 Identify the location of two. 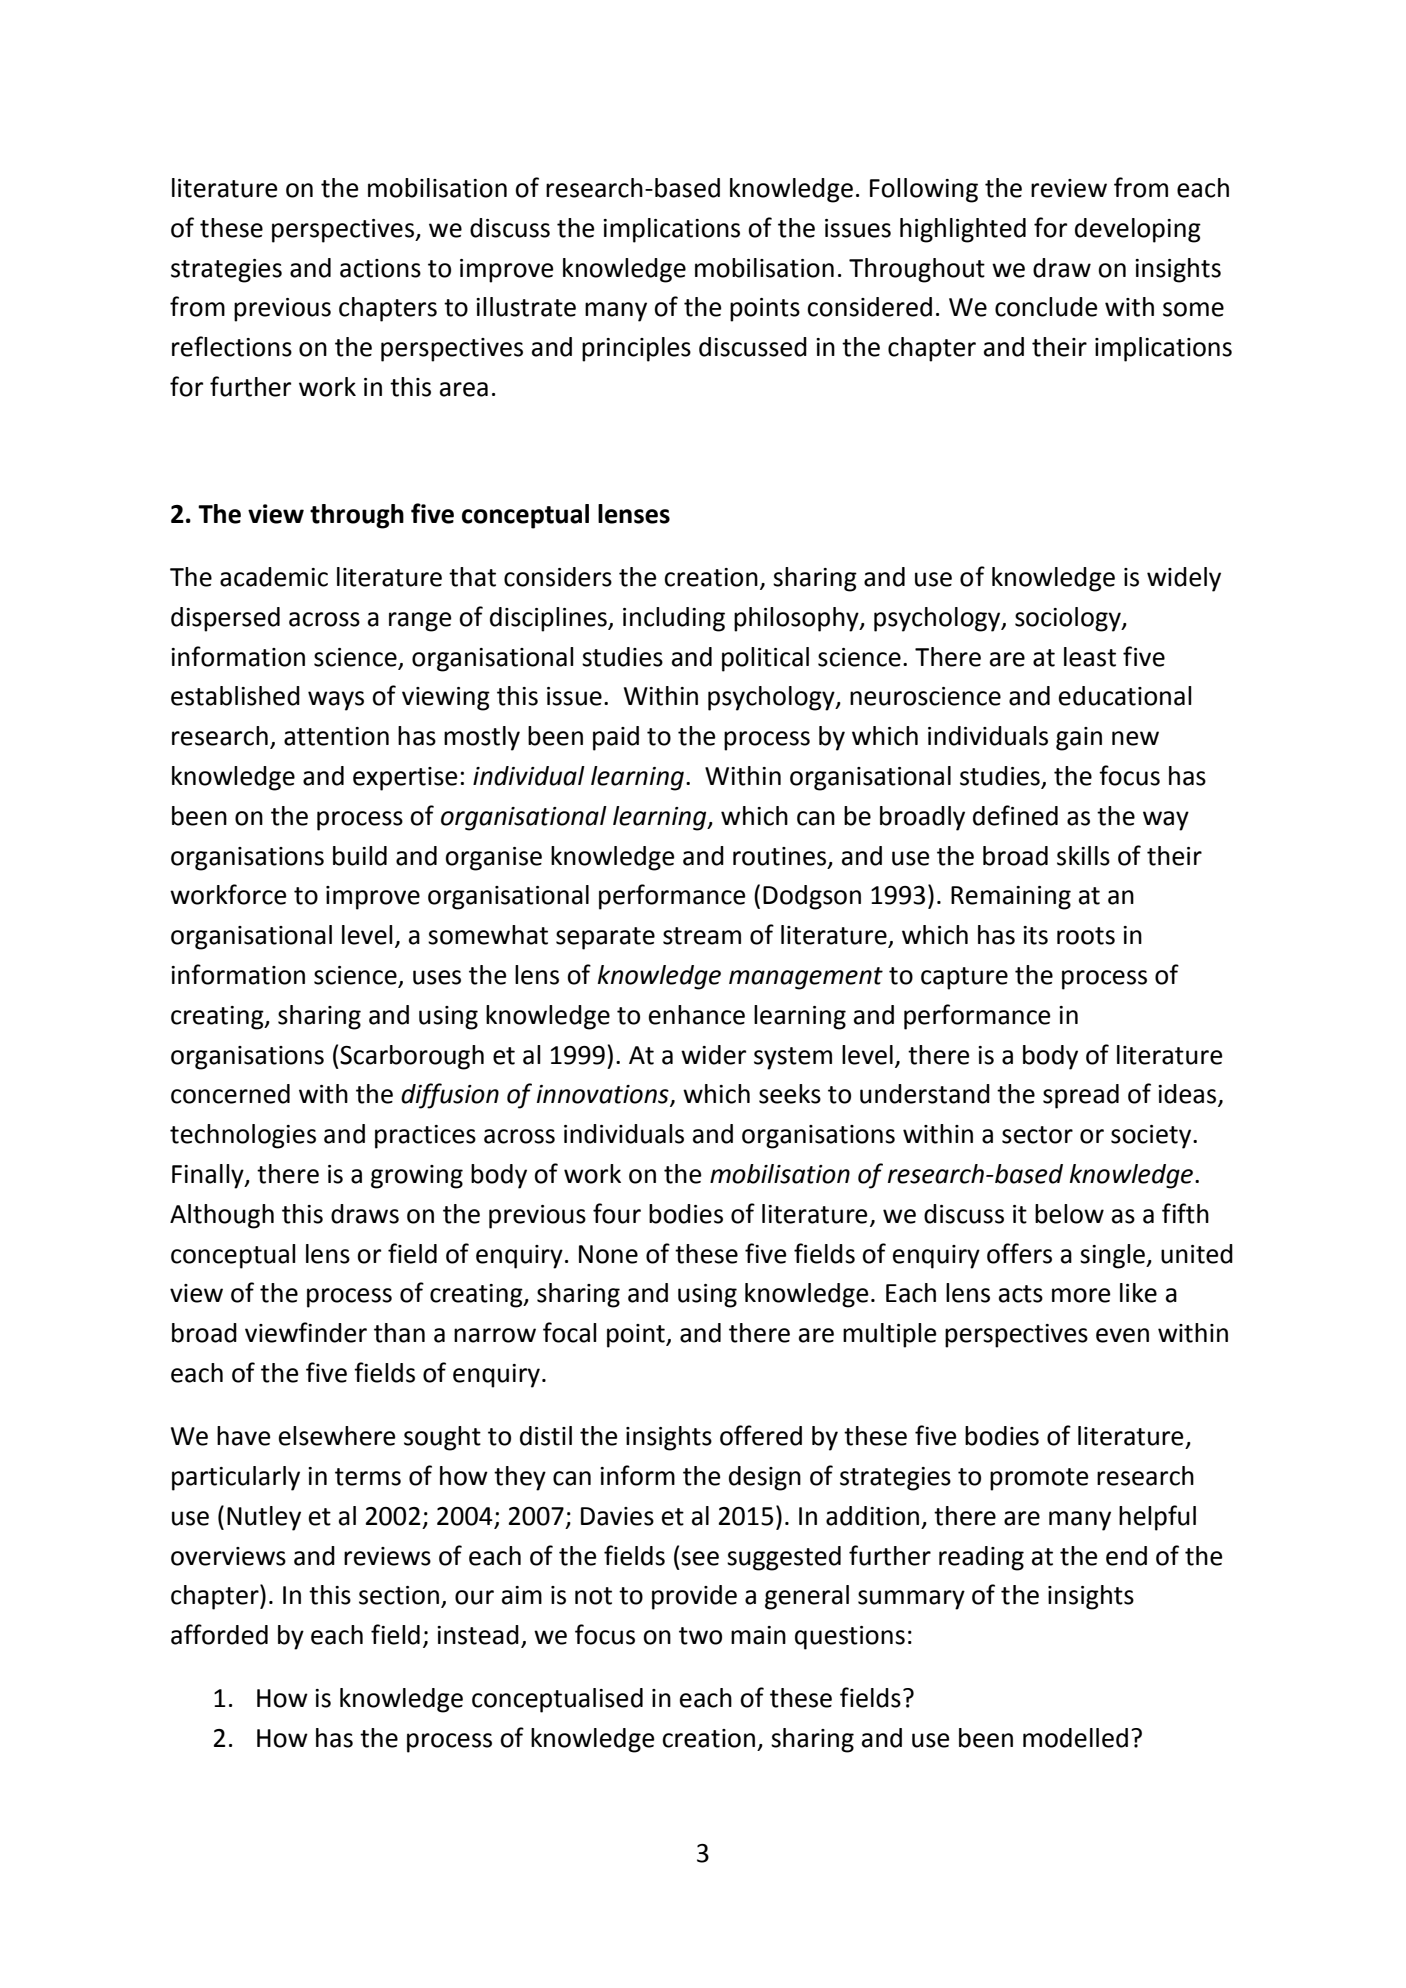
(700, 1636).
